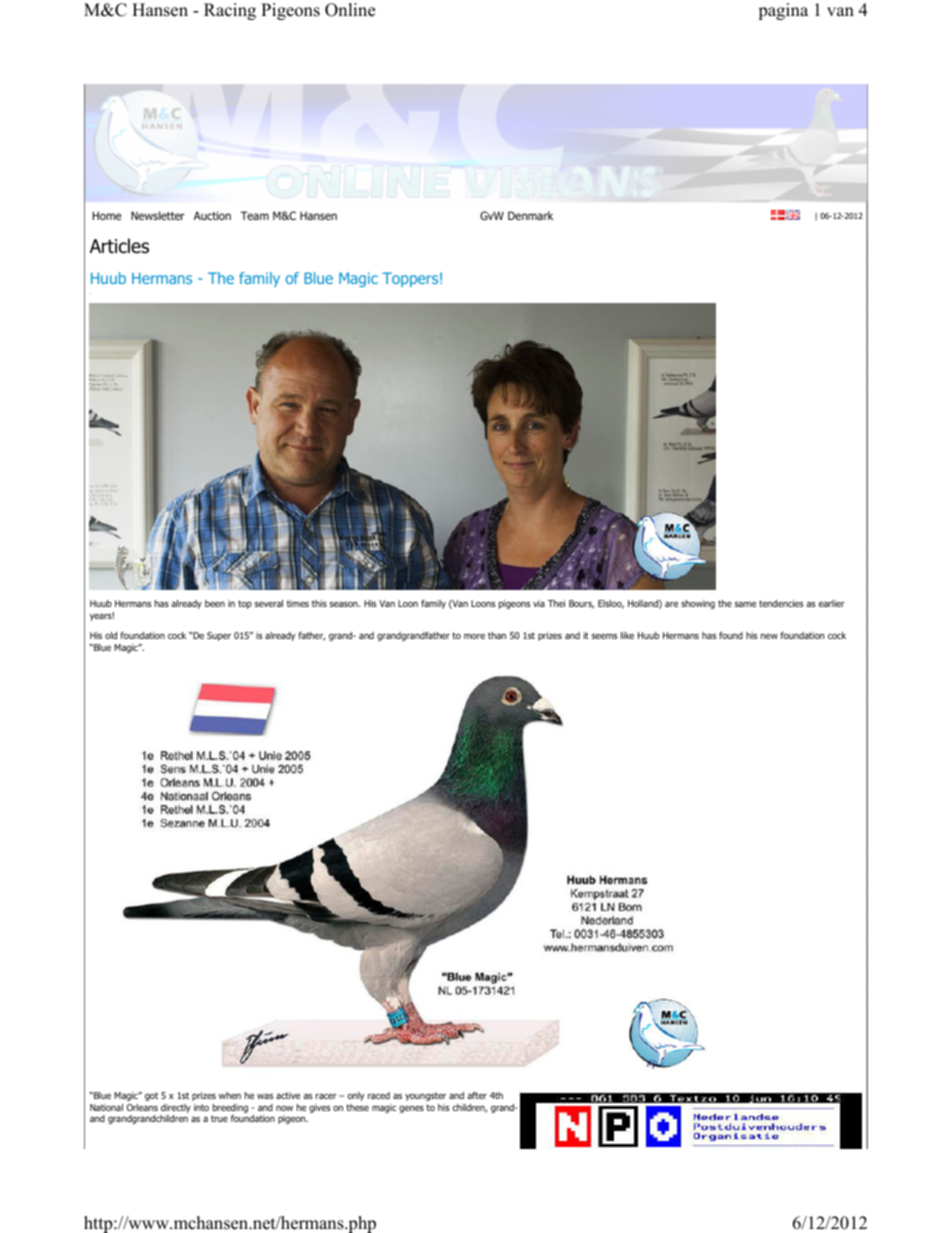 The height and width of the image is (1233, 952). What do you see at coordinates (783, 11) in the image?
I see `pagina` at bounding box center [783, 11].
